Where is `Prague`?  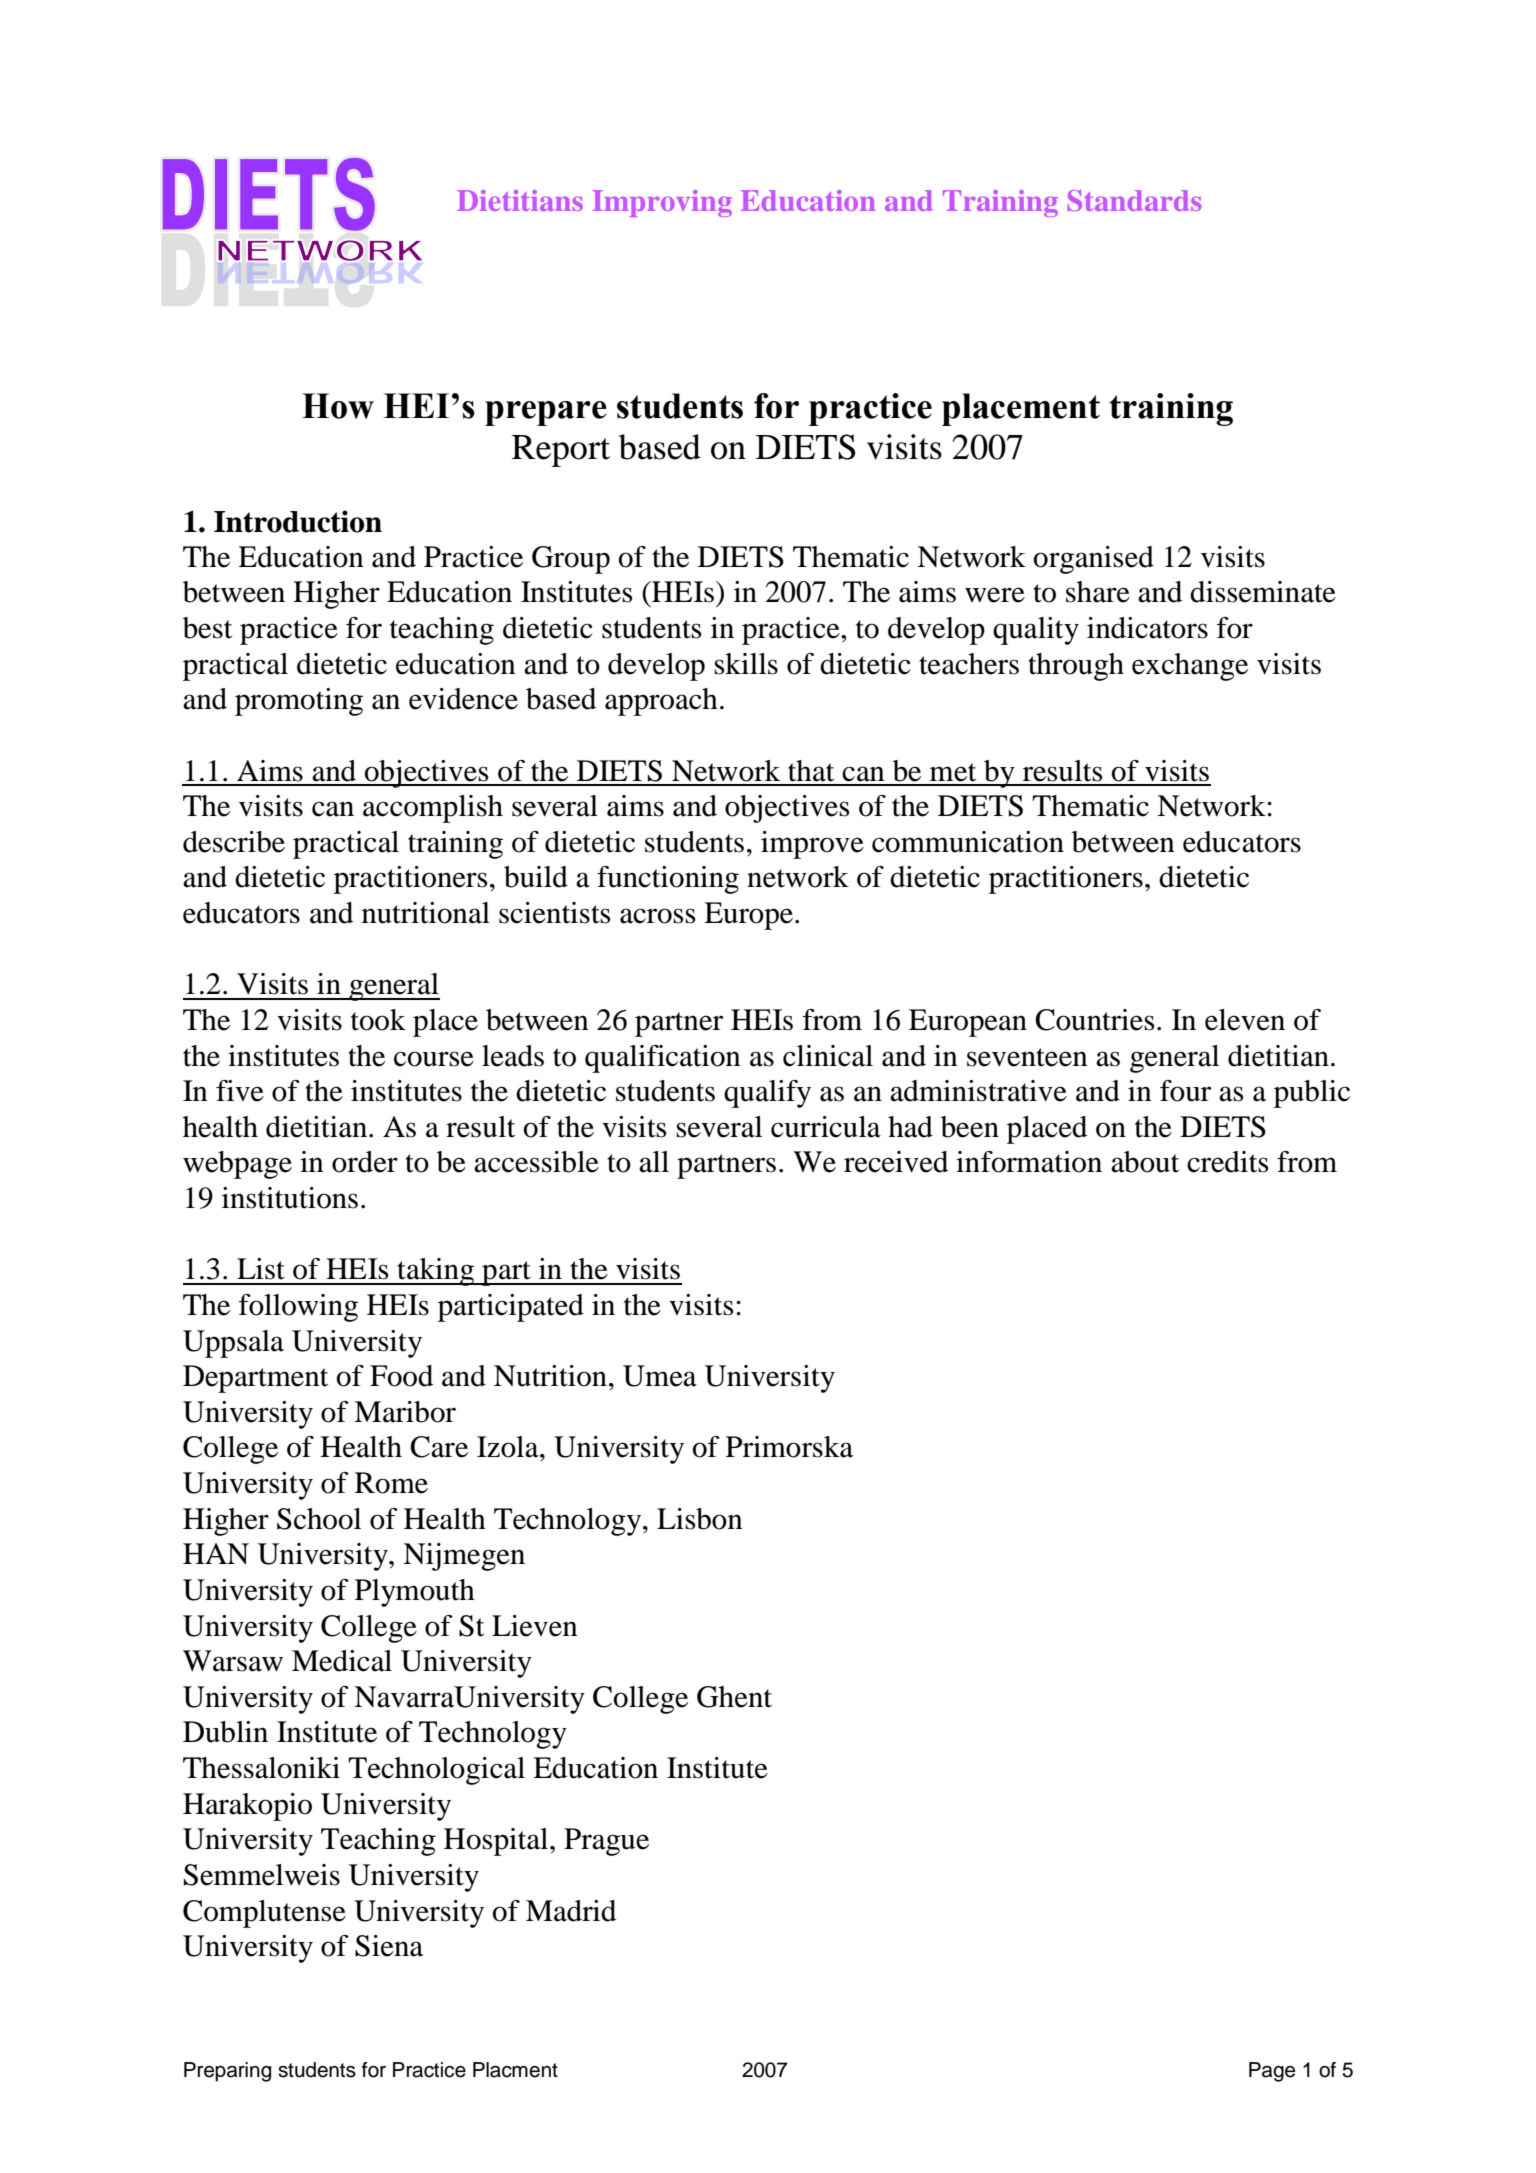
Prague is located at coordinates (606, 1842).
